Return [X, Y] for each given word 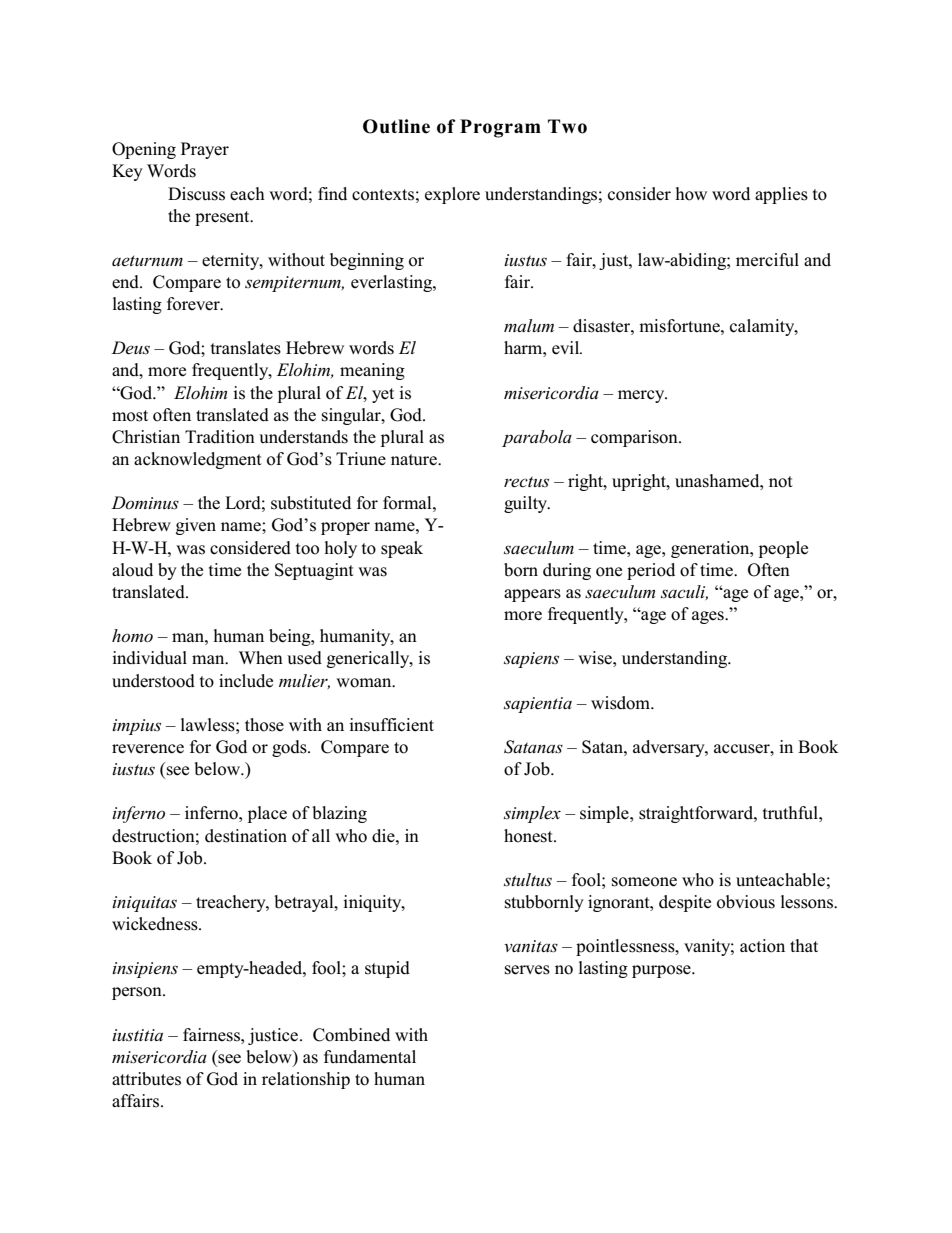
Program [500, 128]
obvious [746, 902]
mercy [642, 396]
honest [529, 836]
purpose [662, 971]
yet [383, 395]
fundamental [370, 1057]
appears [532, 595]
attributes [146, 1079]
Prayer [205, 150]
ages [709, 617]
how [691, 194]
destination [246, 836]
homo [132, 635]
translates [246, 348]
